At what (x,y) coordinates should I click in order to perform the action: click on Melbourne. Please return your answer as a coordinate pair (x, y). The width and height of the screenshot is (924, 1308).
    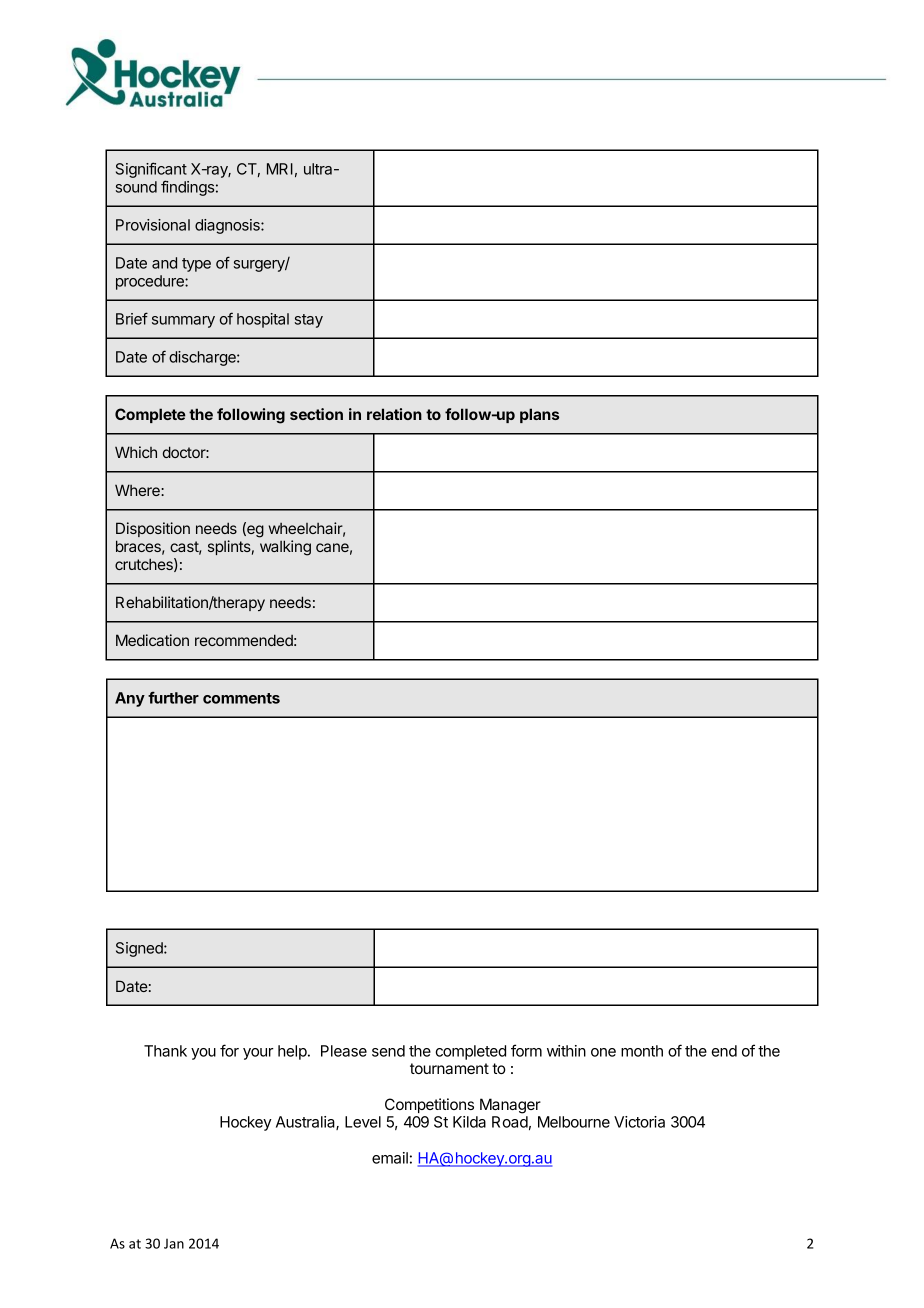
    Looking at the image, I should click on (574, 1122).
